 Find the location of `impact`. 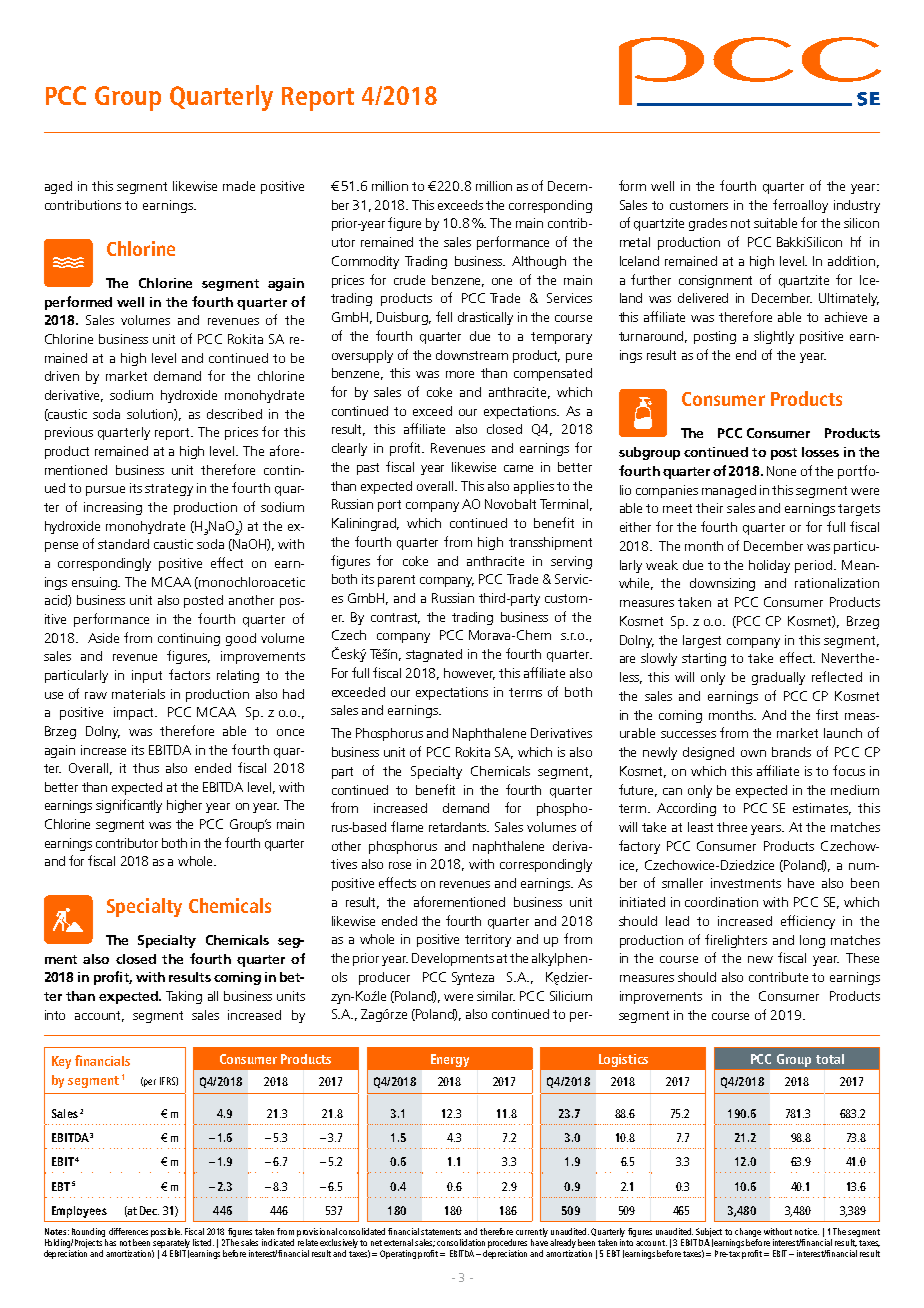

impact is located at coordinates (135, 713).
